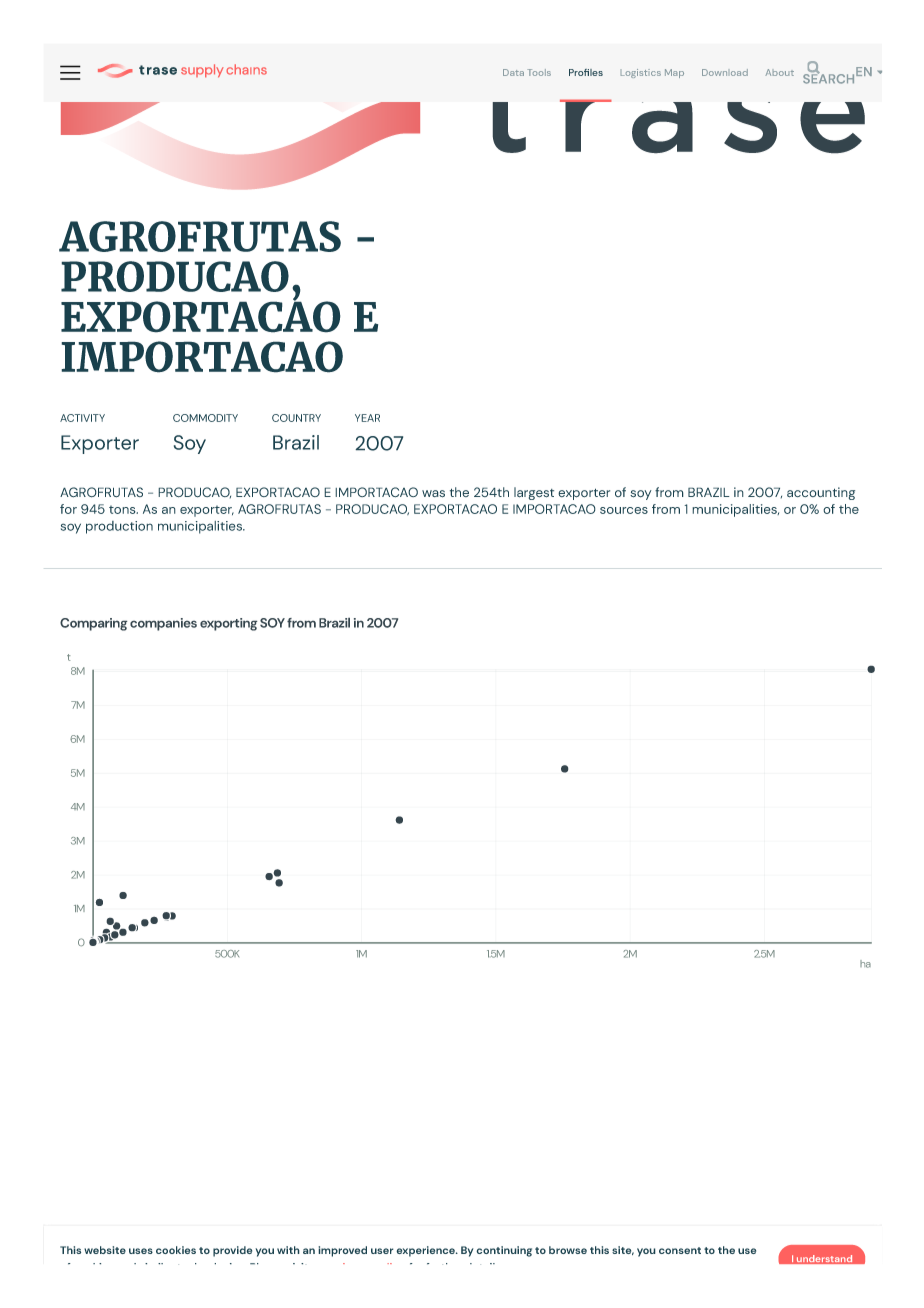 This screenshot has width=924, height=1308. What do you see at coordinates (367, 418) in the screenshot?
I see `YEAR` at bounding box center [367, 418].
